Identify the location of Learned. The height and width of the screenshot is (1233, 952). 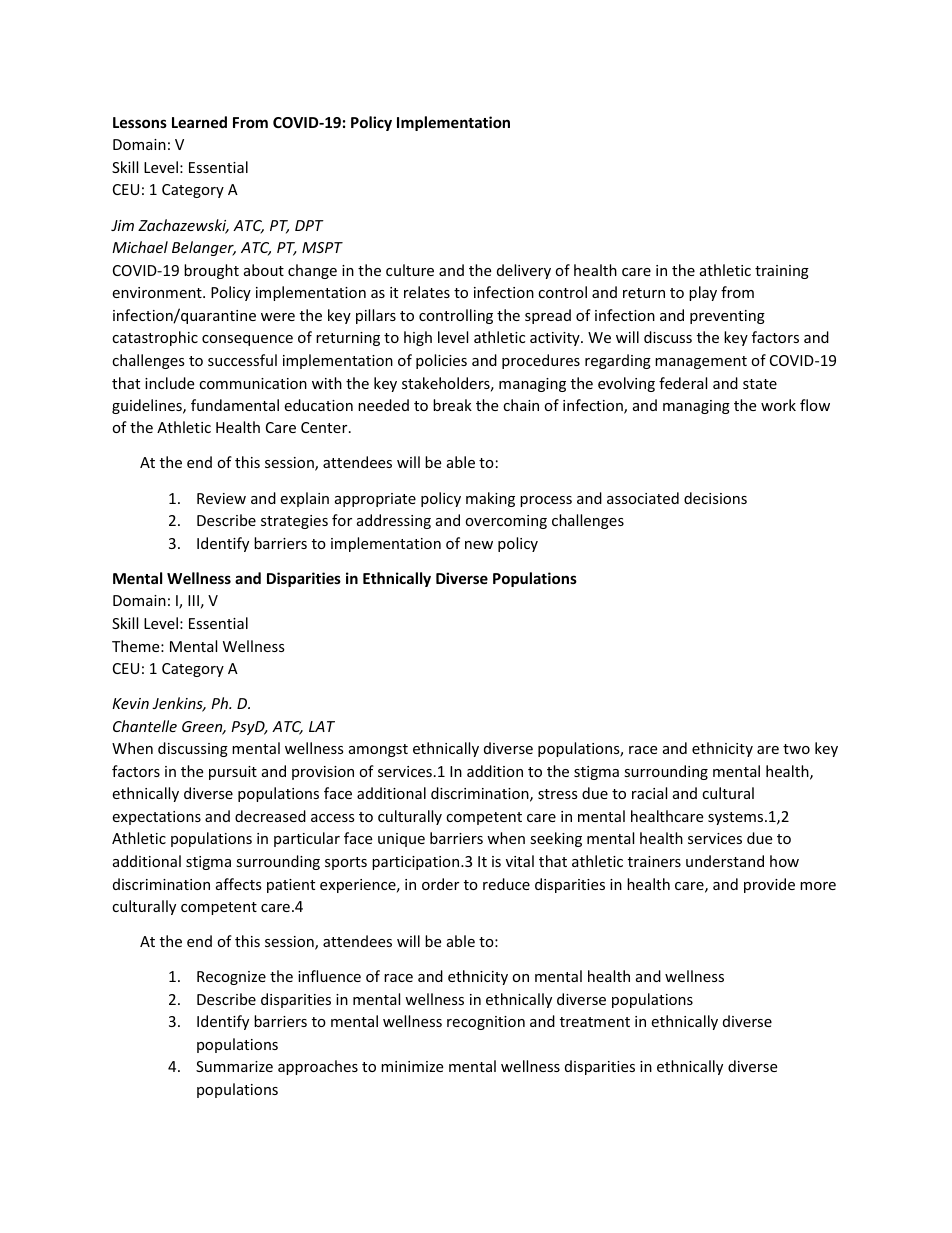
(199, 122).
